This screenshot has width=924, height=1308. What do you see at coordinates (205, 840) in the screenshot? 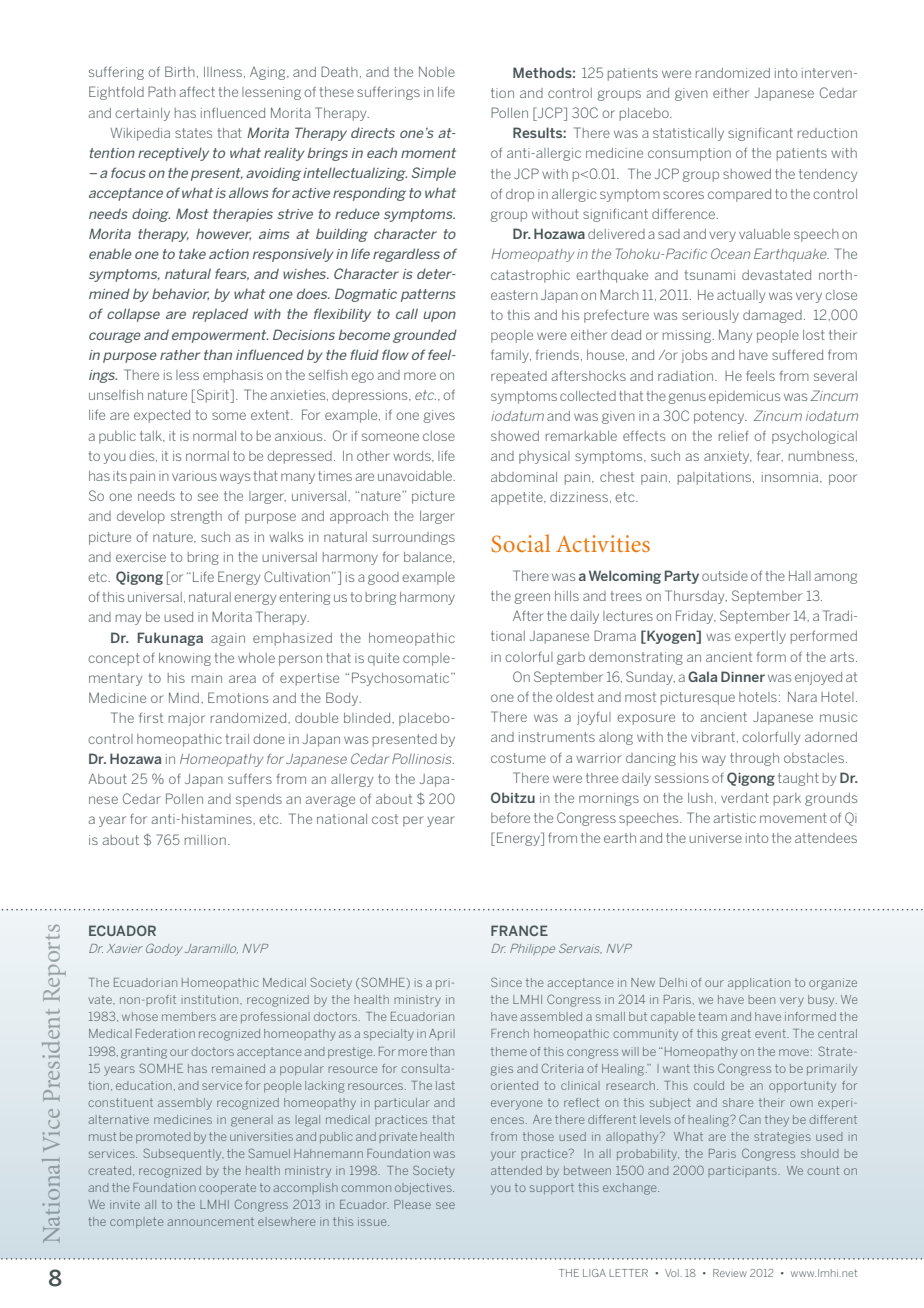
I see `million` at bounding box center [205, 840].
